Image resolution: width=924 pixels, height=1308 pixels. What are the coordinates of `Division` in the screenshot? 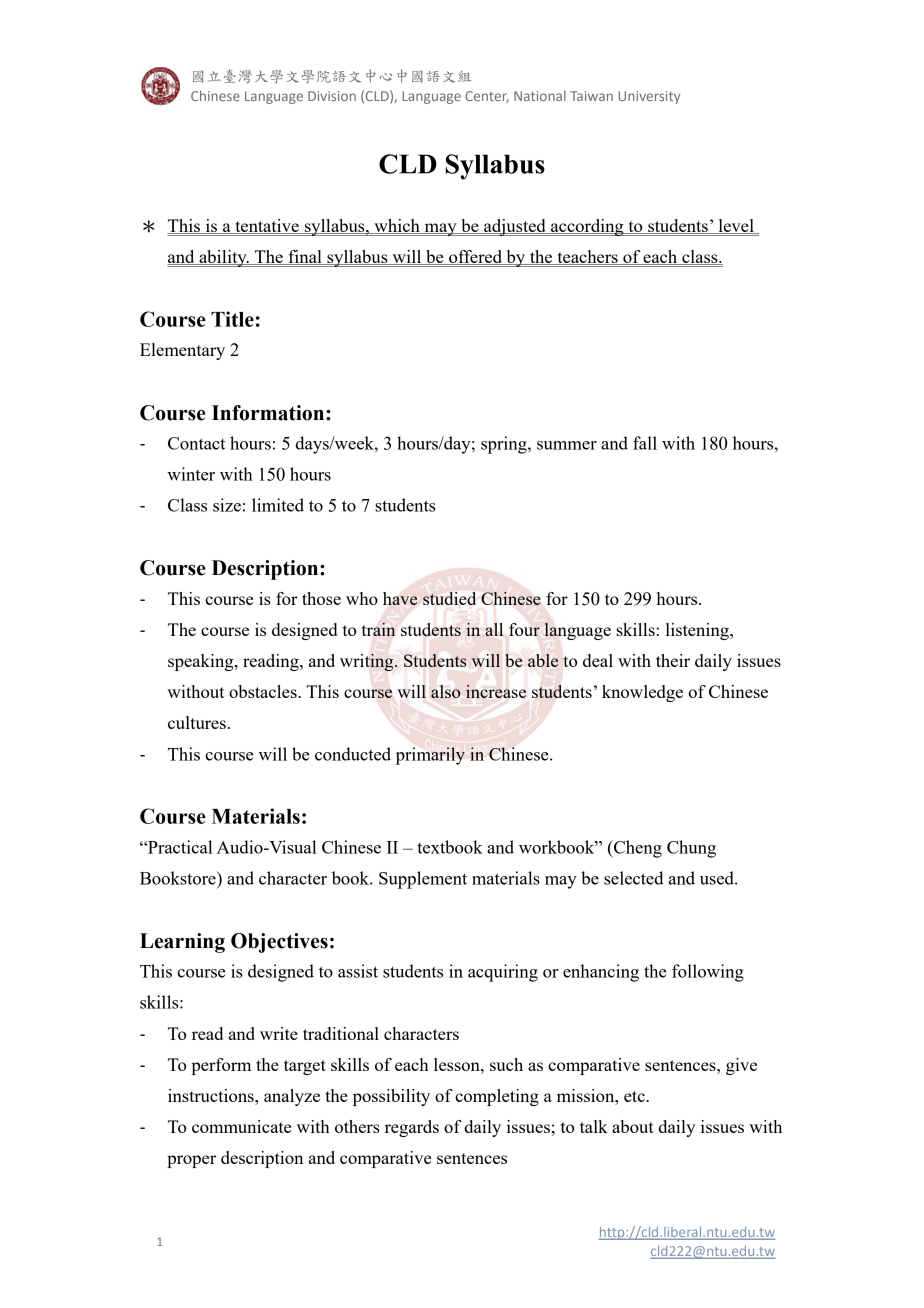 It's located at (332, 96).
